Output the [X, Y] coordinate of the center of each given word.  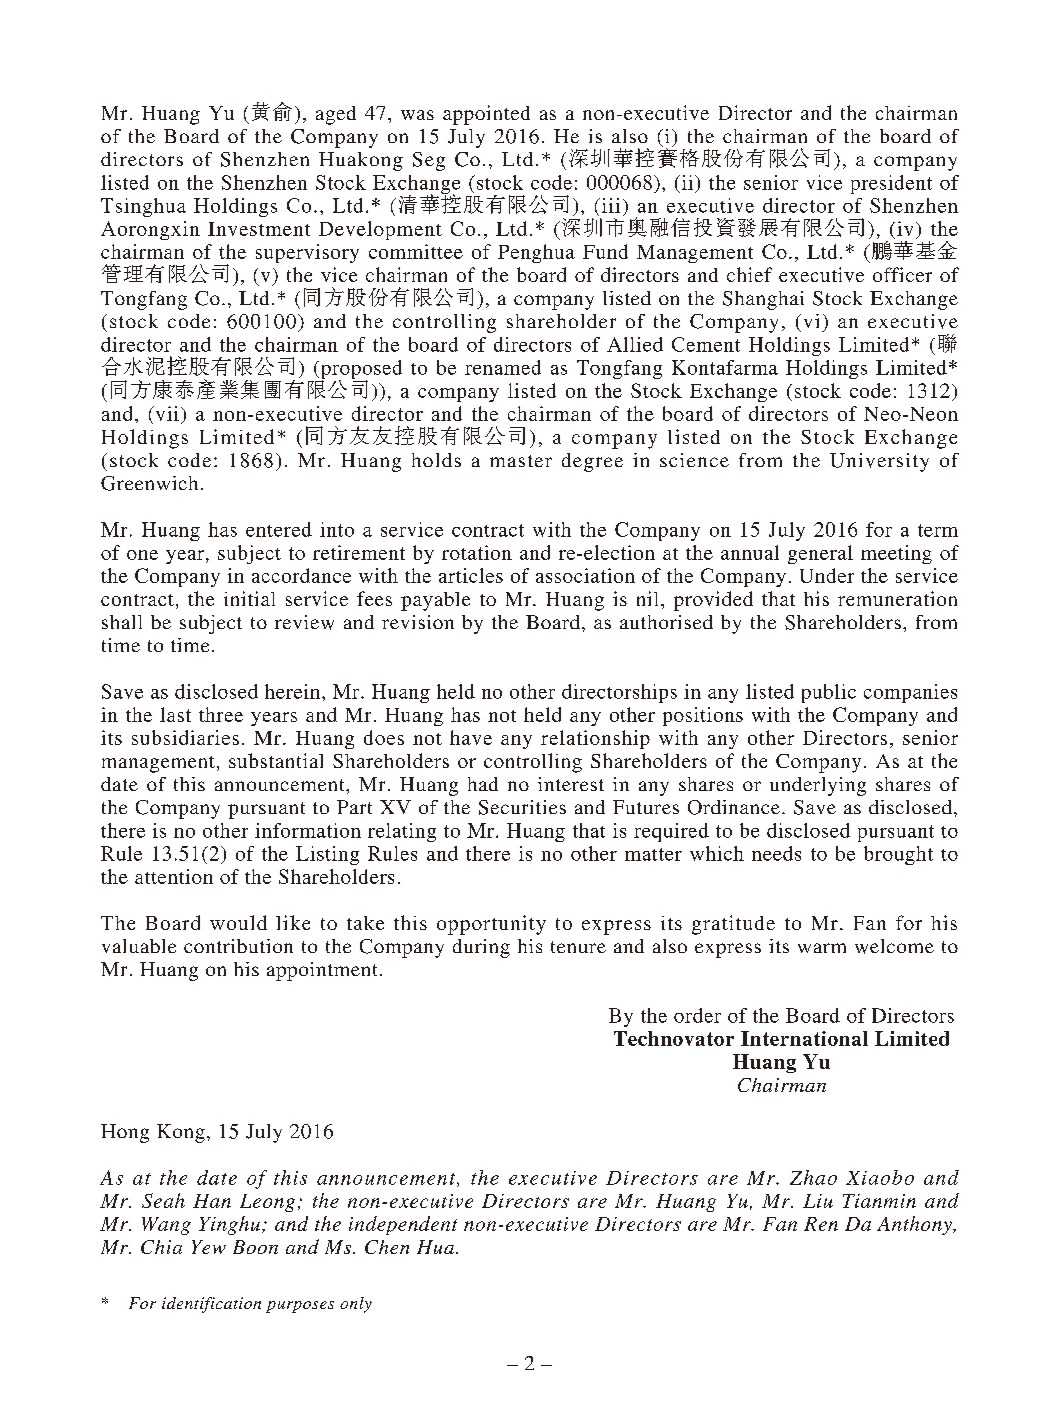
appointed [486, 115]
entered [279, 529]
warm [822, 948]
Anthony [915, 1225]
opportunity [491, 925]
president [891, 184]
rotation [477, 552]
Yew [209, 1247]
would [238, 922]
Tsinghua [143, 207]
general [820, 554]
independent [403, 1225]
